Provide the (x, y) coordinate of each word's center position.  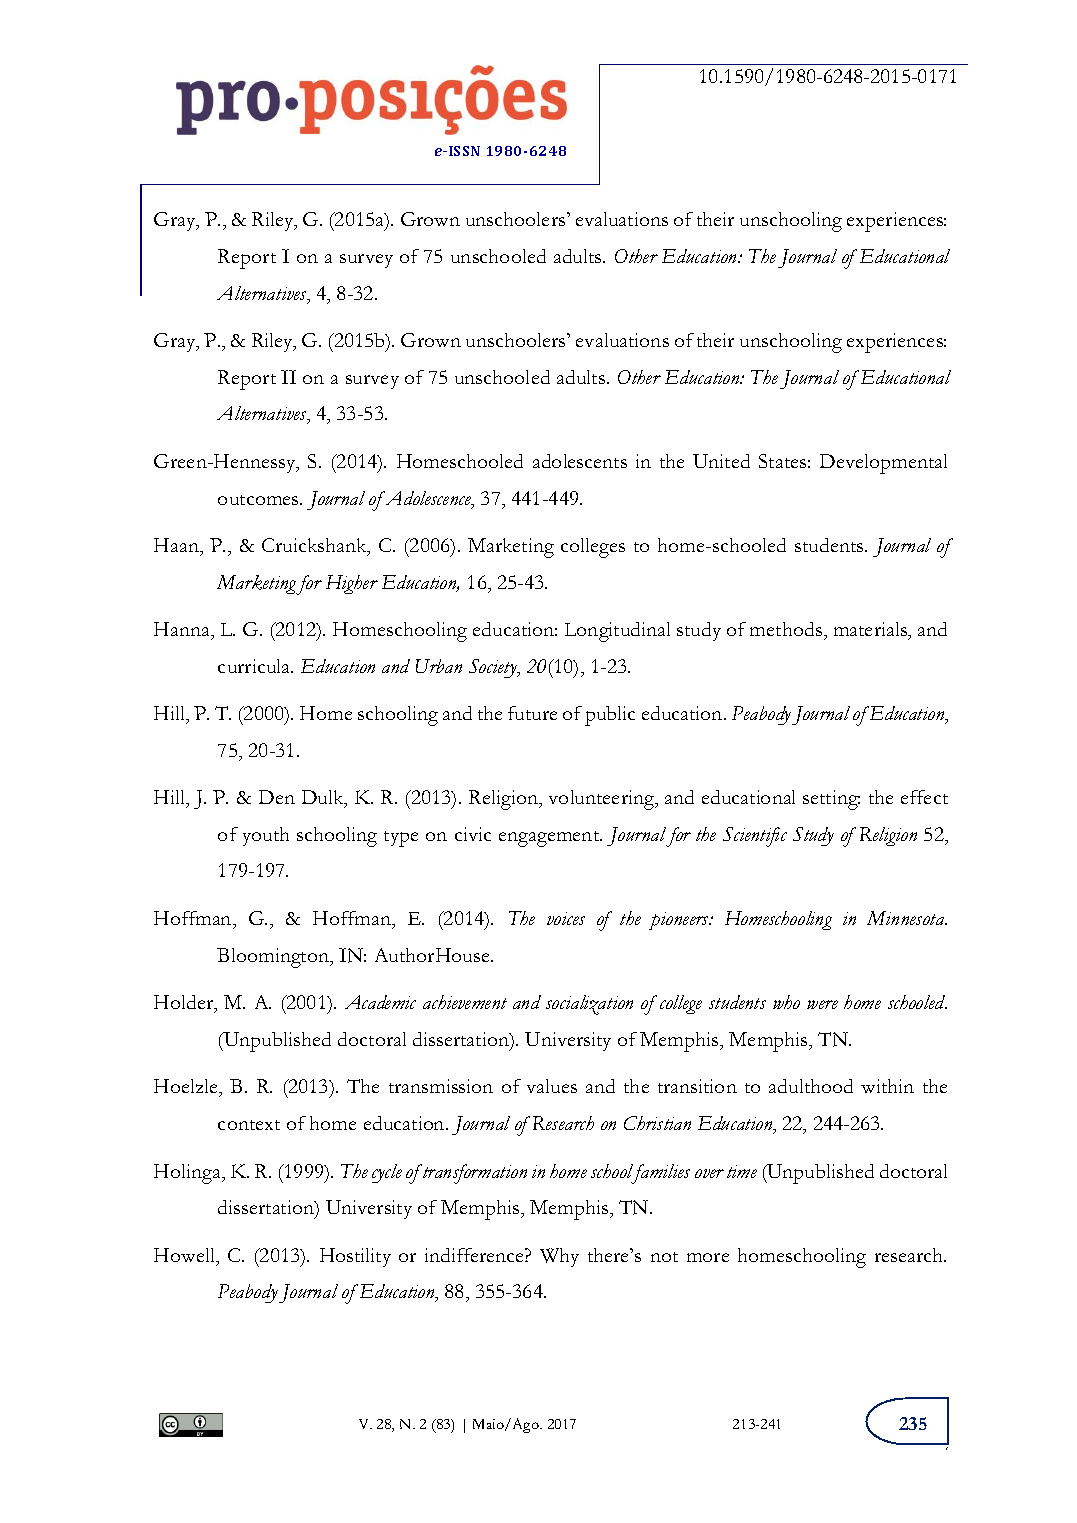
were (822, 1004)
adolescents (580, 461)
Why (559, 1257)
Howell (186, 1256)
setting (831, 800)
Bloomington (274, 958)
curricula (255, 666)
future (532, 713)
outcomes (259, 500)
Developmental (883, 464)
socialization (589, 1005)
